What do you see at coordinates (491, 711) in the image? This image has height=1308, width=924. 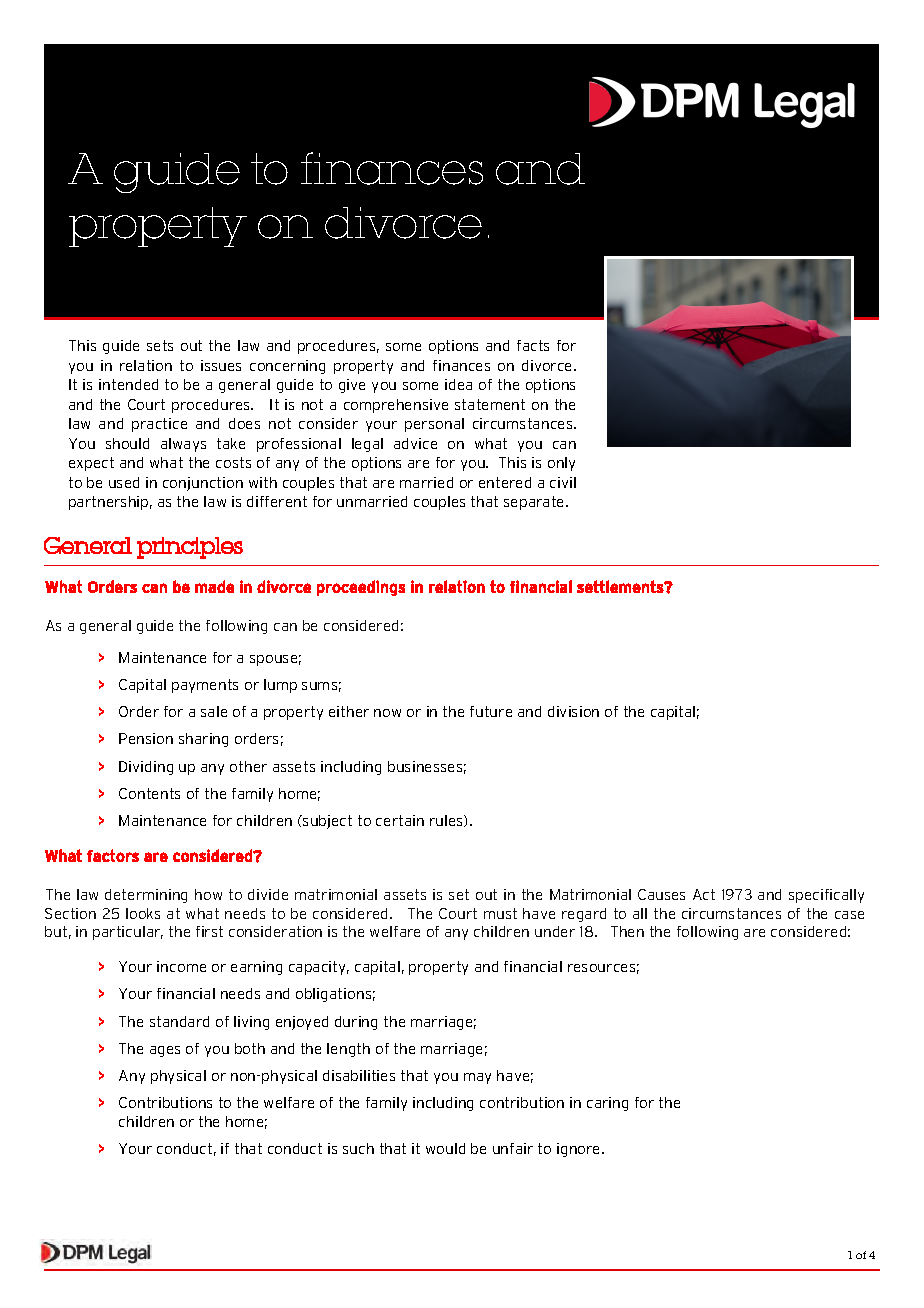 I see `future` at bounding box center [491, 711].
